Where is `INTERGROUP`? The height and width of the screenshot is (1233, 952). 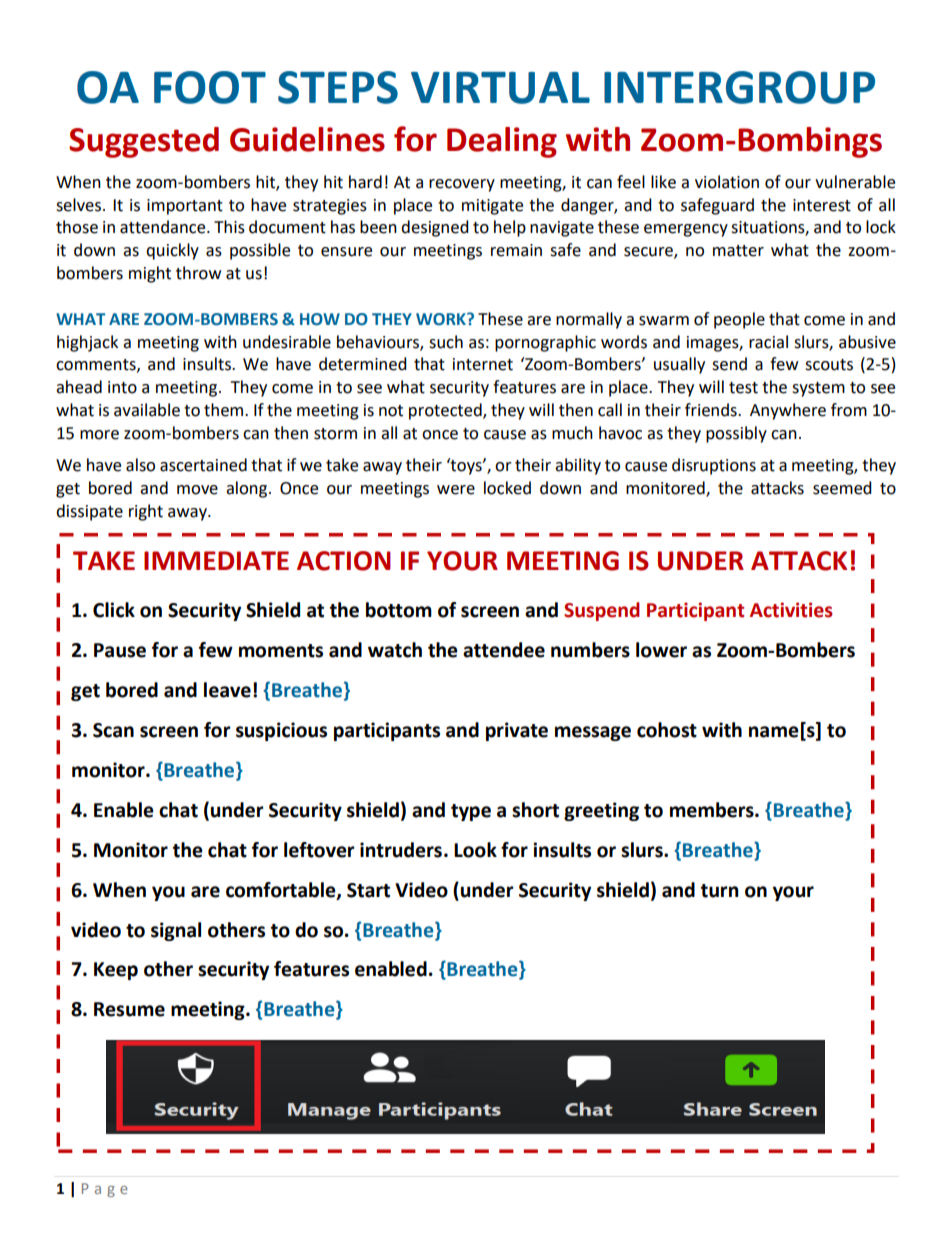 INTERGROUP is located at coordinates (739, 87).
